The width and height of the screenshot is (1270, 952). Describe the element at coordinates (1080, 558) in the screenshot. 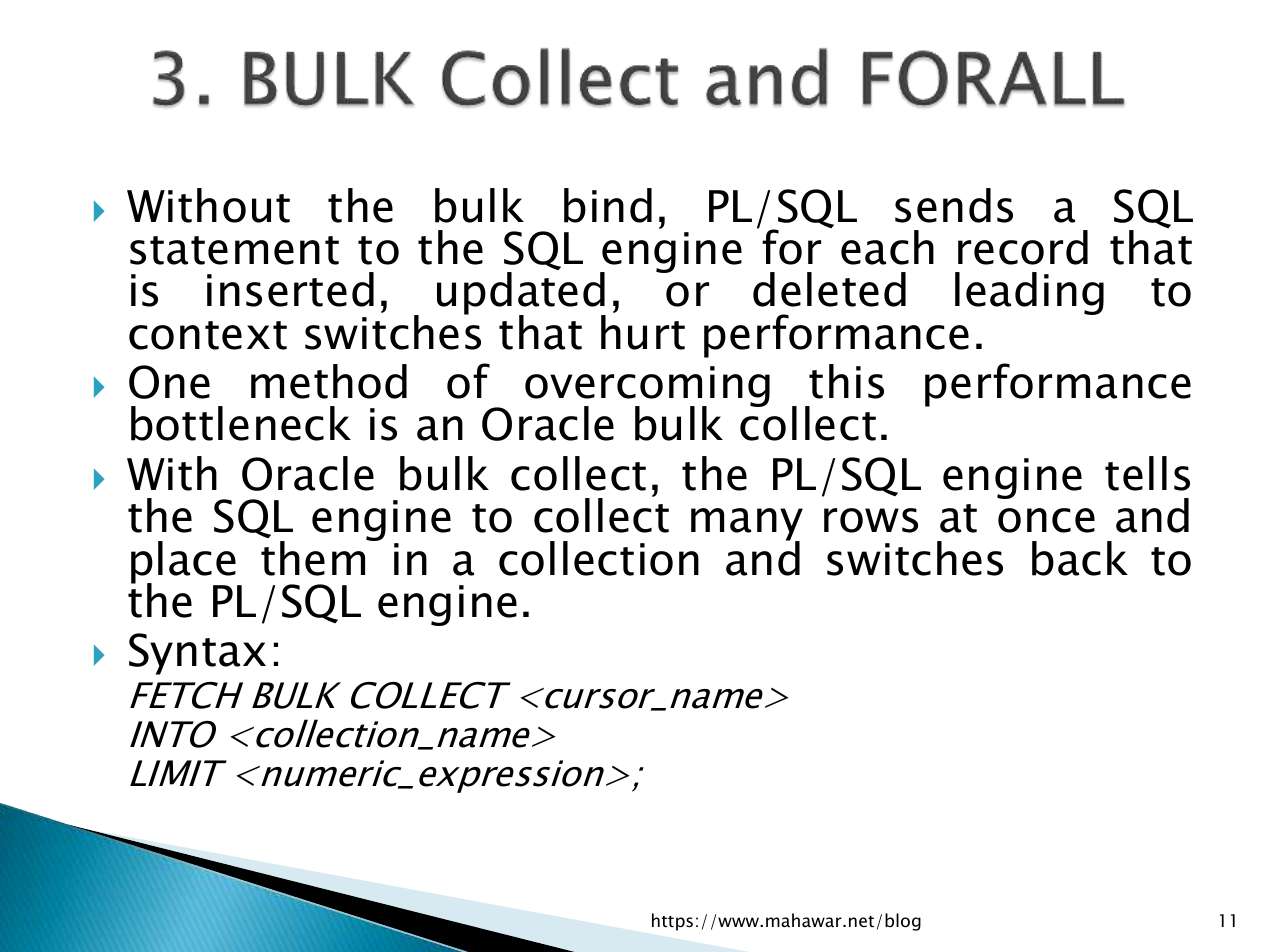

I see `back` at that location.
